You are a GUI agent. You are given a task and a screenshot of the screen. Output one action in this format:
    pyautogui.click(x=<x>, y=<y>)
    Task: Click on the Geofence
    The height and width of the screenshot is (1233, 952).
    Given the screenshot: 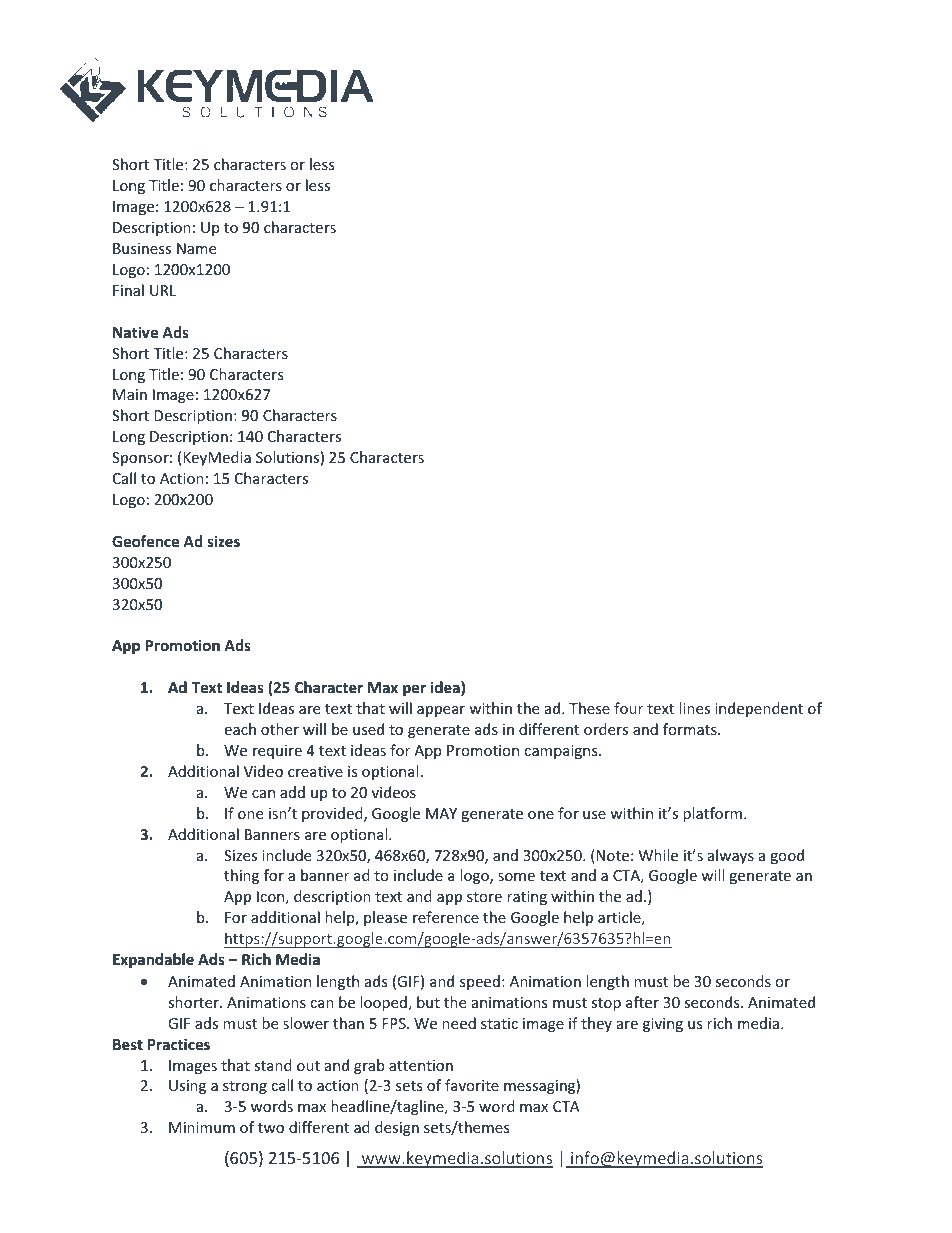 What is the action you would take?
    pyautogui.click(x=145, y=541)
